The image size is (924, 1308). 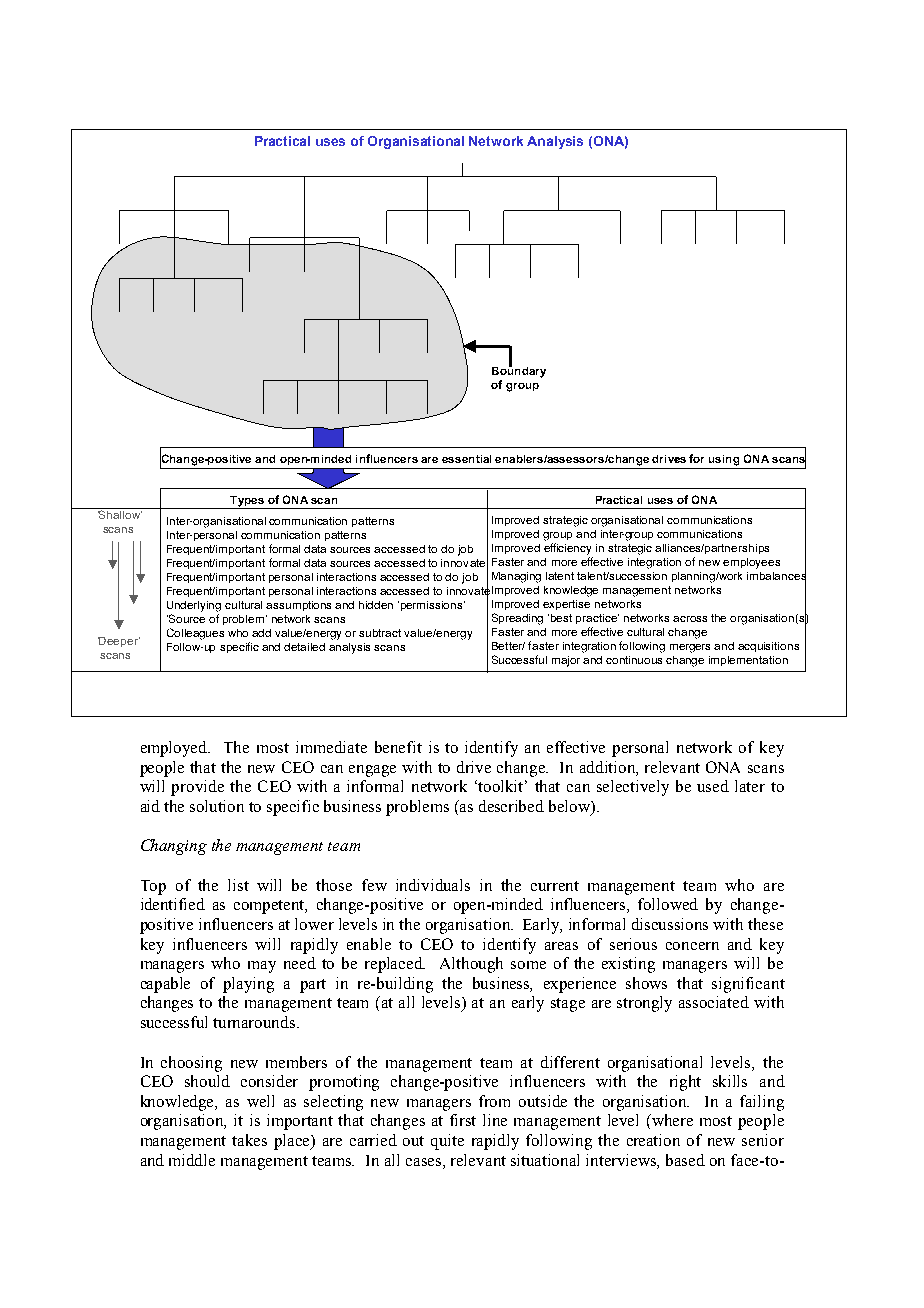 What do you see at coordinates (447, 1142) in the screenshot?
I see `quite` at bounding box center [447, 1142].
